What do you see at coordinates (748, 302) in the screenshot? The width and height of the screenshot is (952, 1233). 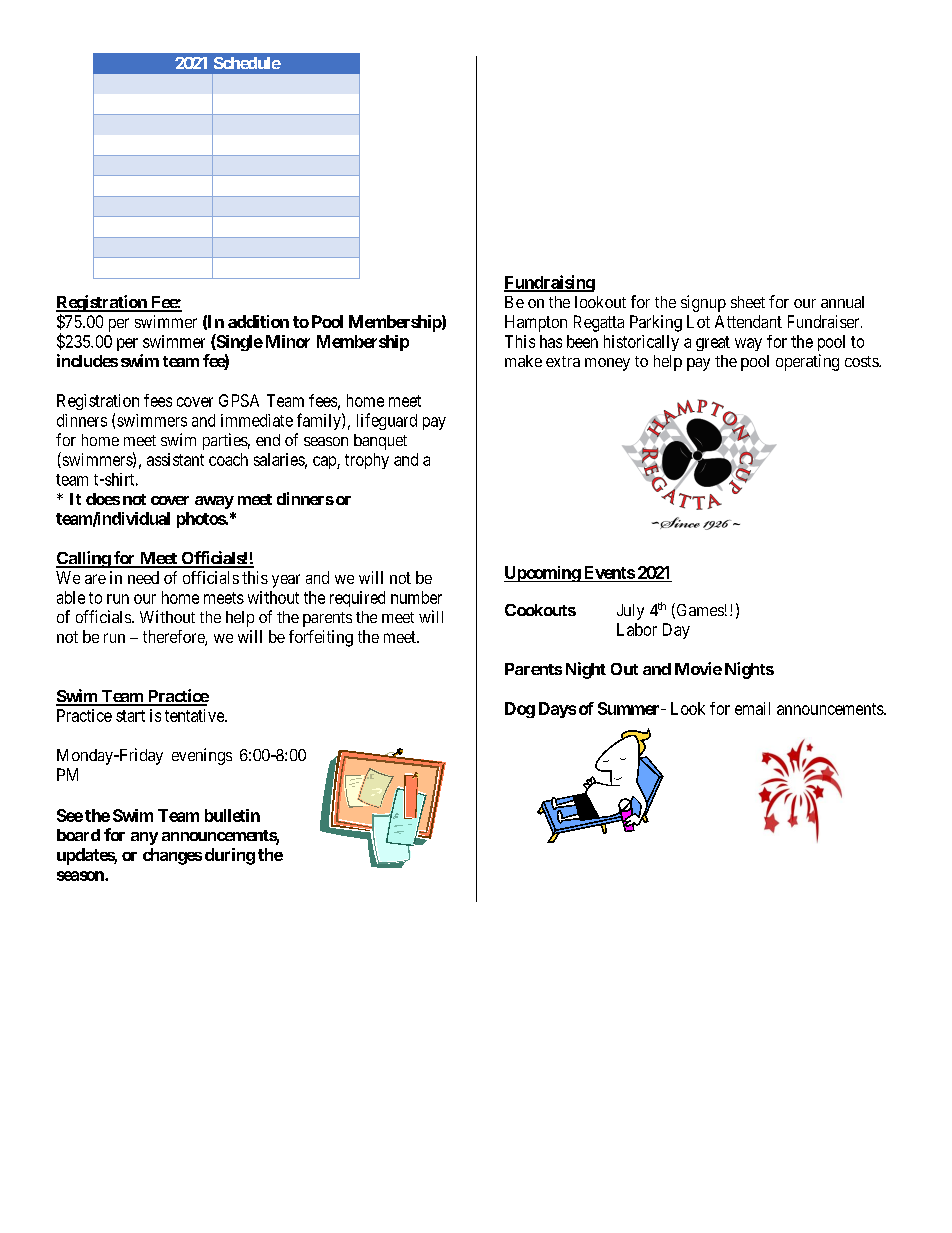 I see `sheet` at bounding box center [748, 302].
